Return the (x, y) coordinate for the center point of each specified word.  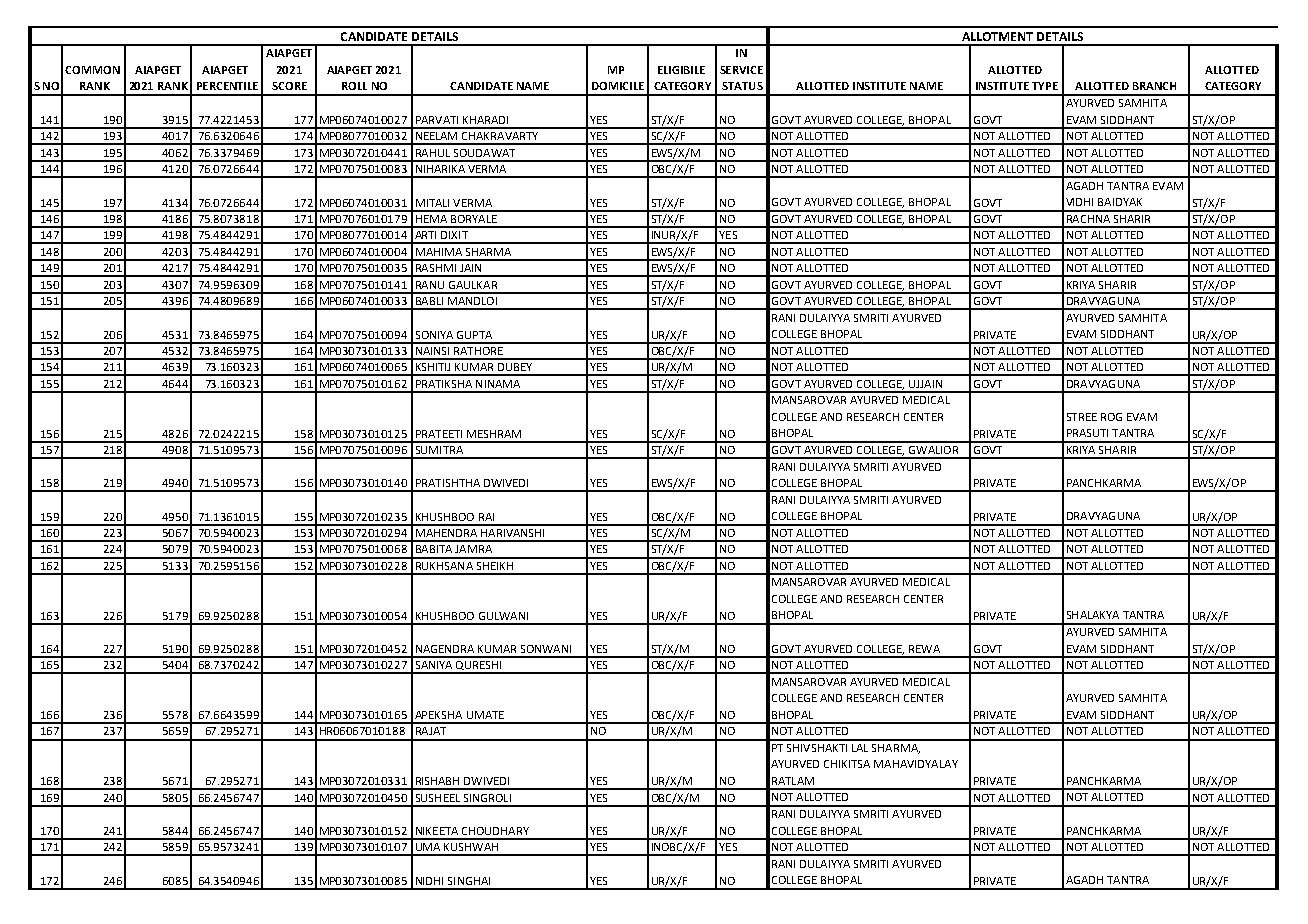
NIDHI (429, 881)
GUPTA (474, 335)
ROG (1111, 417)
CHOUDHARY (495, 831)
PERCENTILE (227, 86)
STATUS (742, 86)
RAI (486, 517)
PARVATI (437, 120)
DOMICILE (618, 86)
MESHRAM (494, 434)
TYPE (1045, 86)
